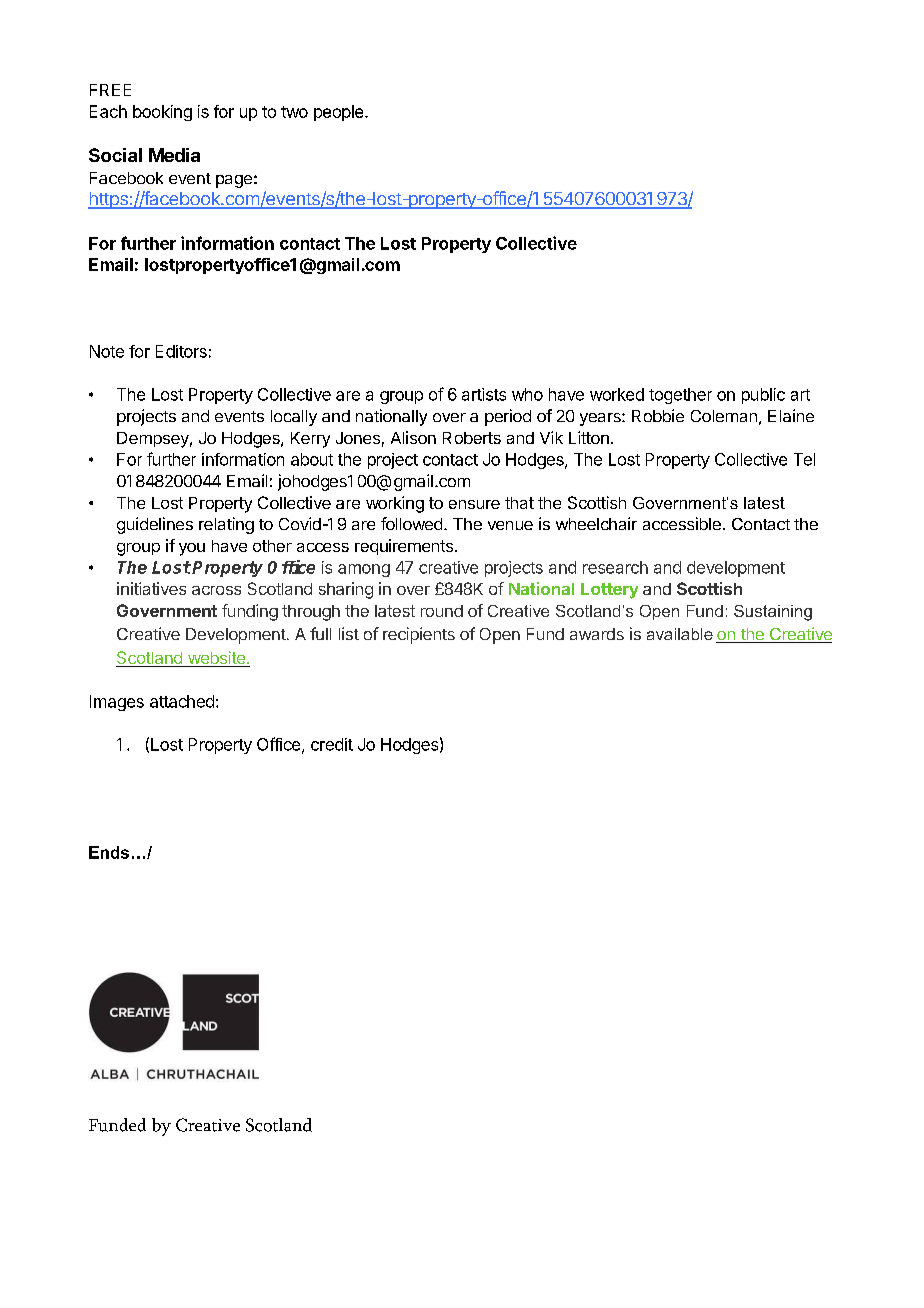 The width and height of the screenshot is (924, 1308). I want to click on available, so click(680, 634).
